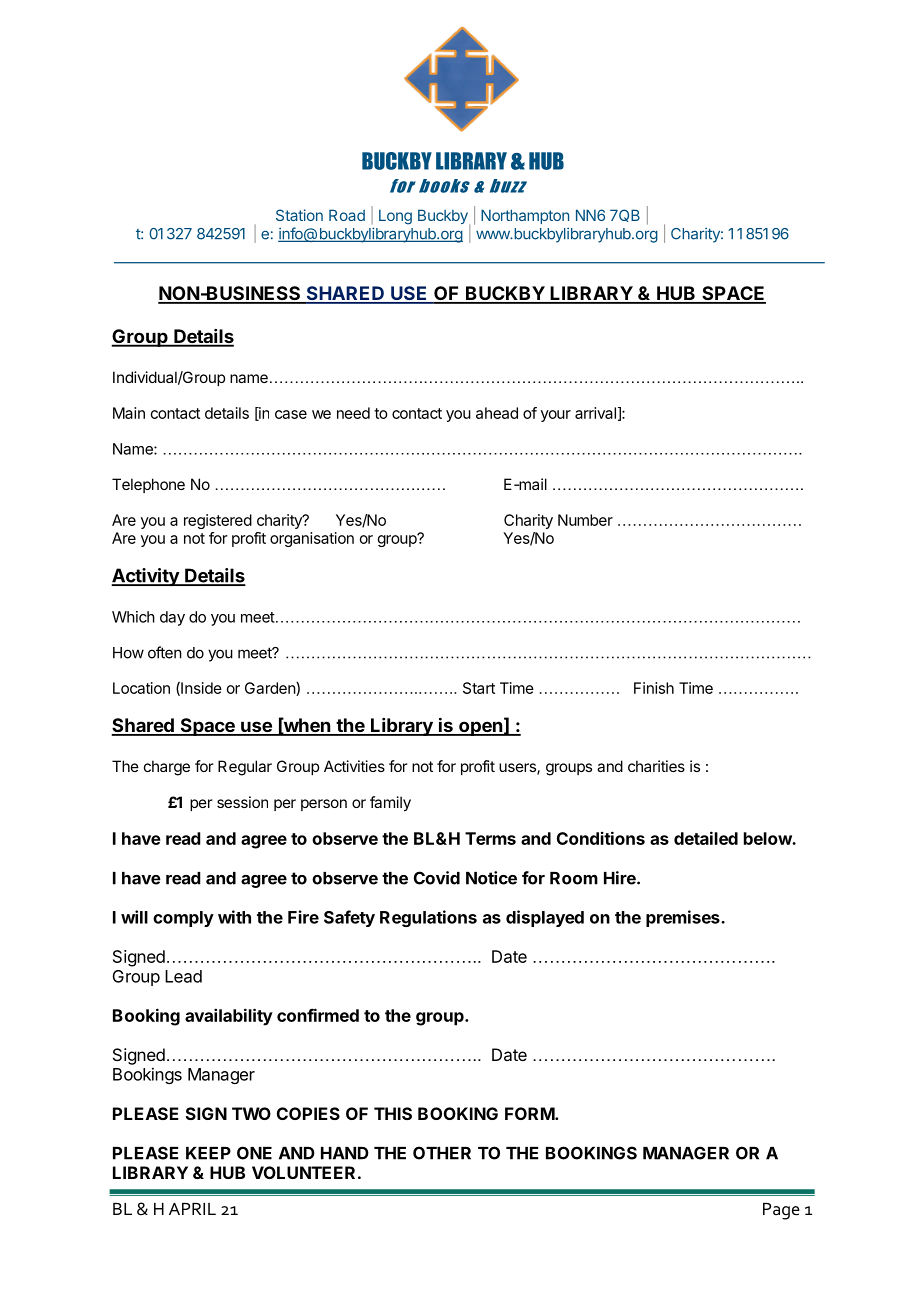 This document has width=924, height=1307. I want to click on Garden, so click(271, 689).
